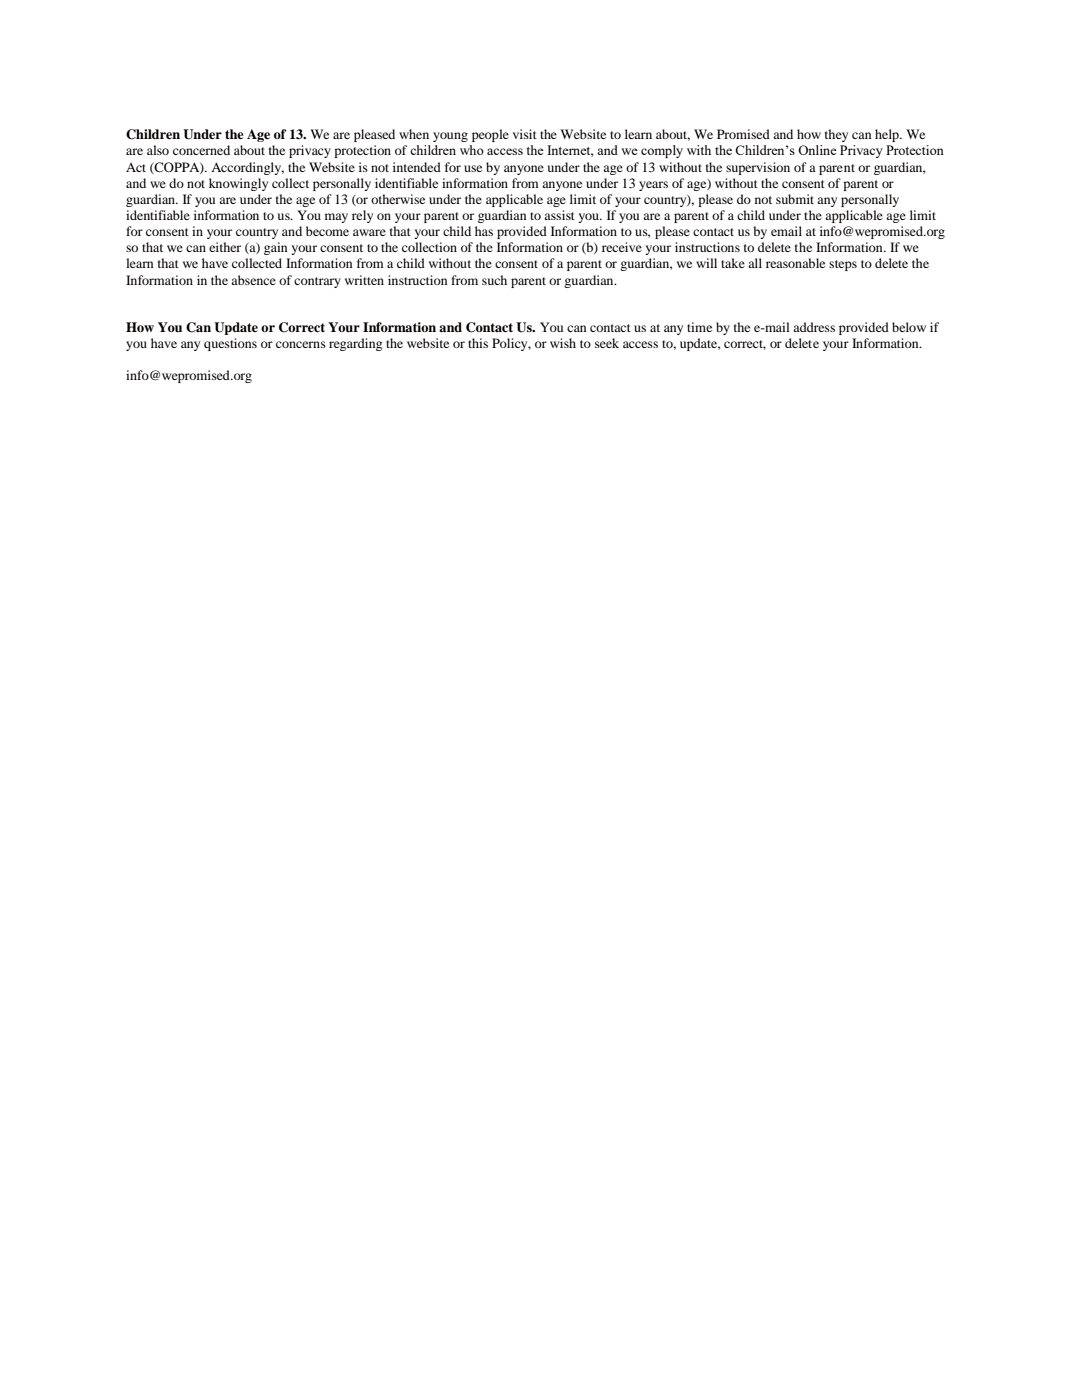 The image size is (1072, 1388). What do you see at coordinates (484, 231) in the screenshot?
I see `has` at bounding box center [484, 231].
